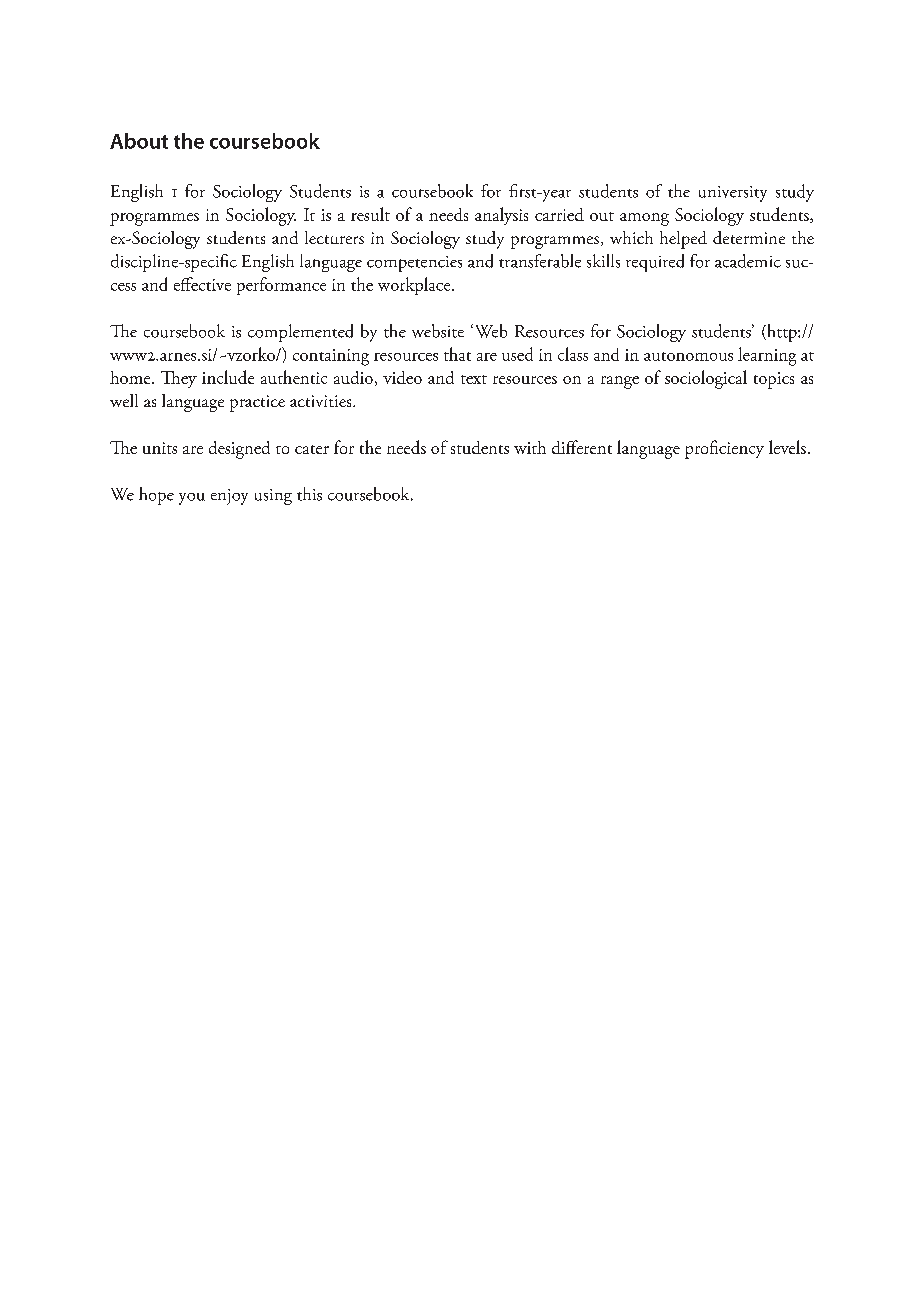  What do you see at coordinates (733, 194) in the document?
I see `university` at bounding box center [733, 194].
